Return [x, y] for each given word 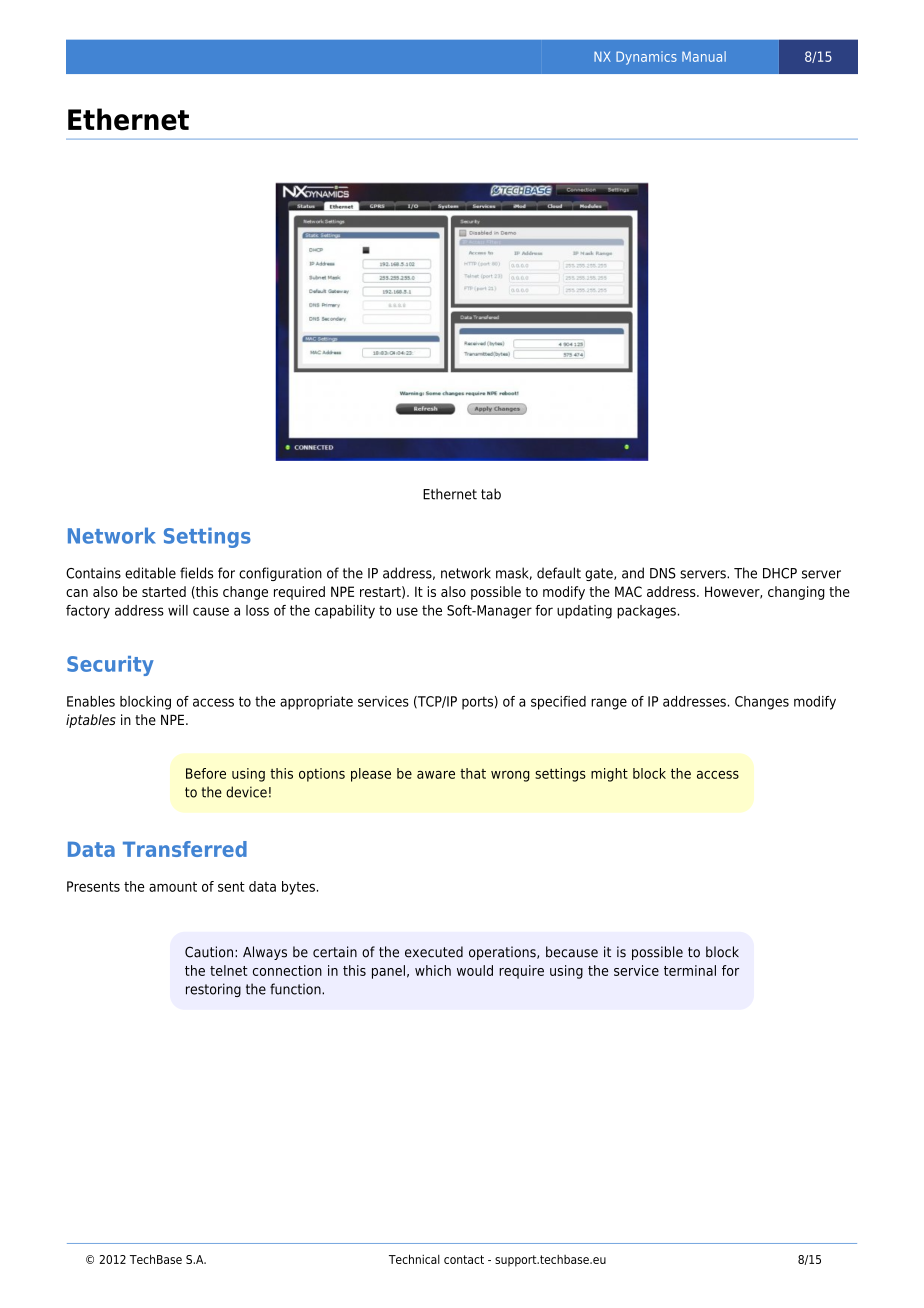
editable [150, 573]
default [559, 573]
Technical [414, 1259]
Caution [209, 952]
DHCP [780, 573]
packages [646, 612]
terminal [690, 970]
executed [434, 952]
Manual [704, 56]
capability [345, 612]
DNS [663, 573]
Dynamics [646, 58]
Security [110, 666]
